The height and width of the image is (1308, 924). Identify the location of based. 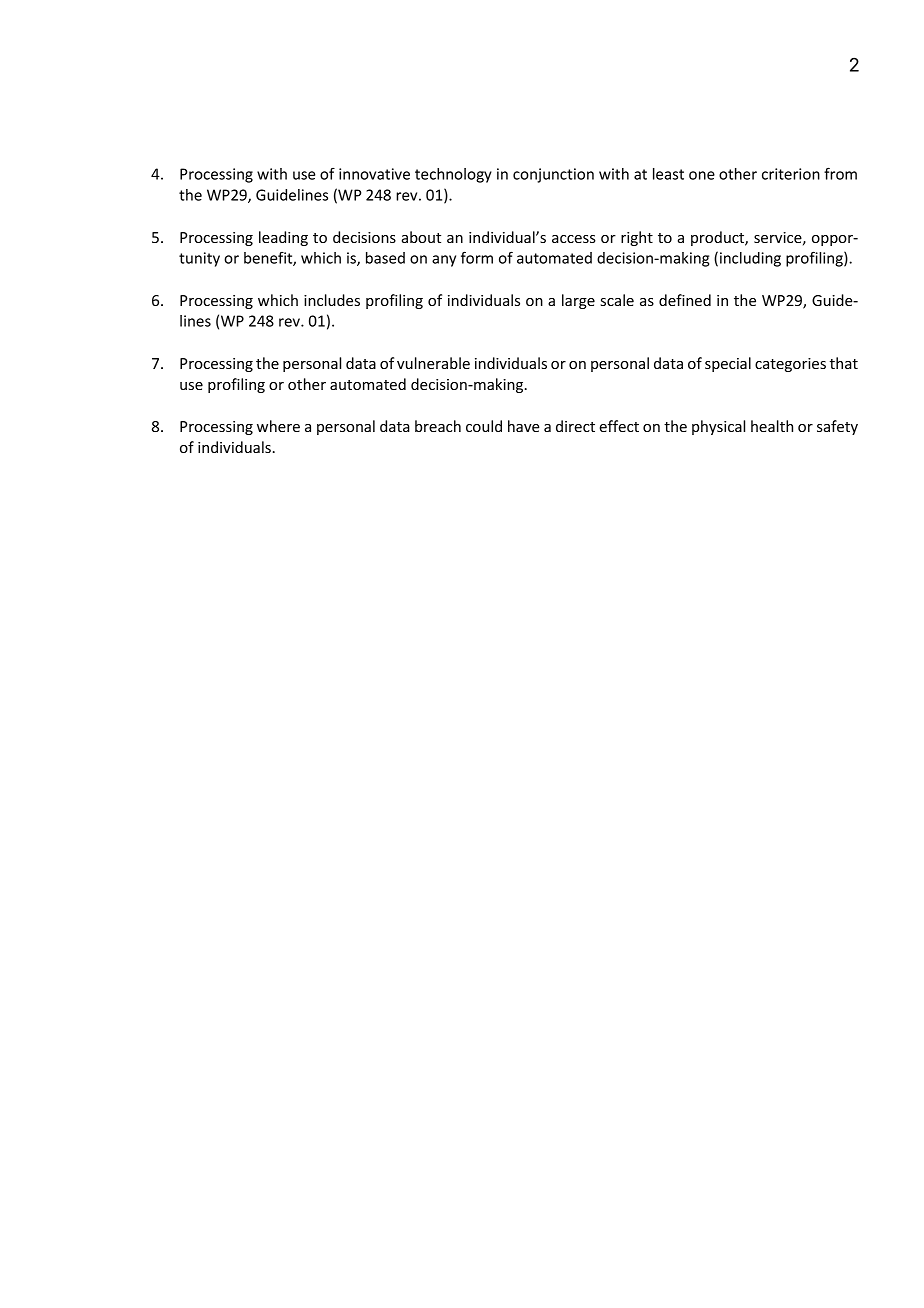
(385, 258).
